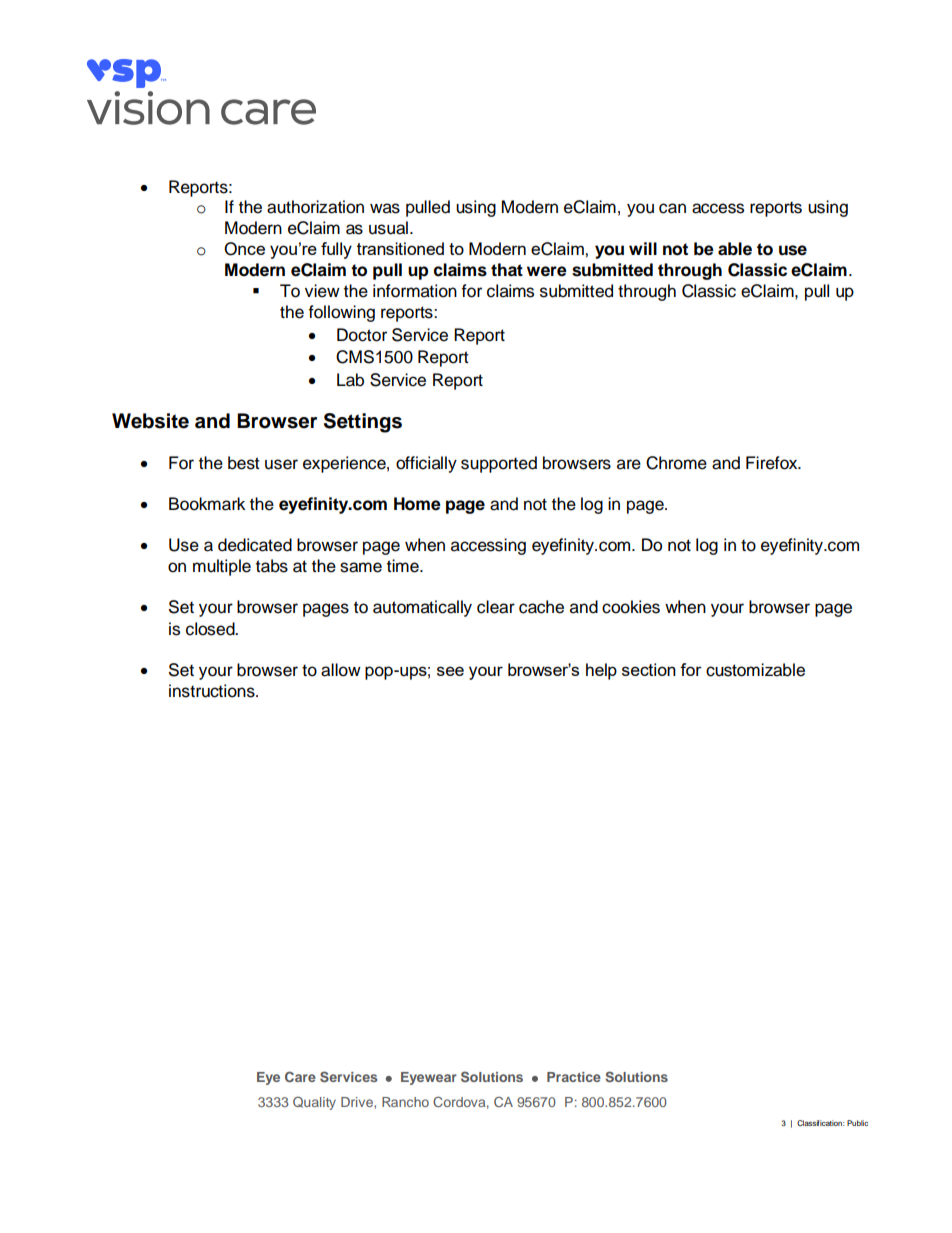 The image size is (952, 1233). Describe the element at coordinates (300, 1076) in the document. I see `Care` at that location.
